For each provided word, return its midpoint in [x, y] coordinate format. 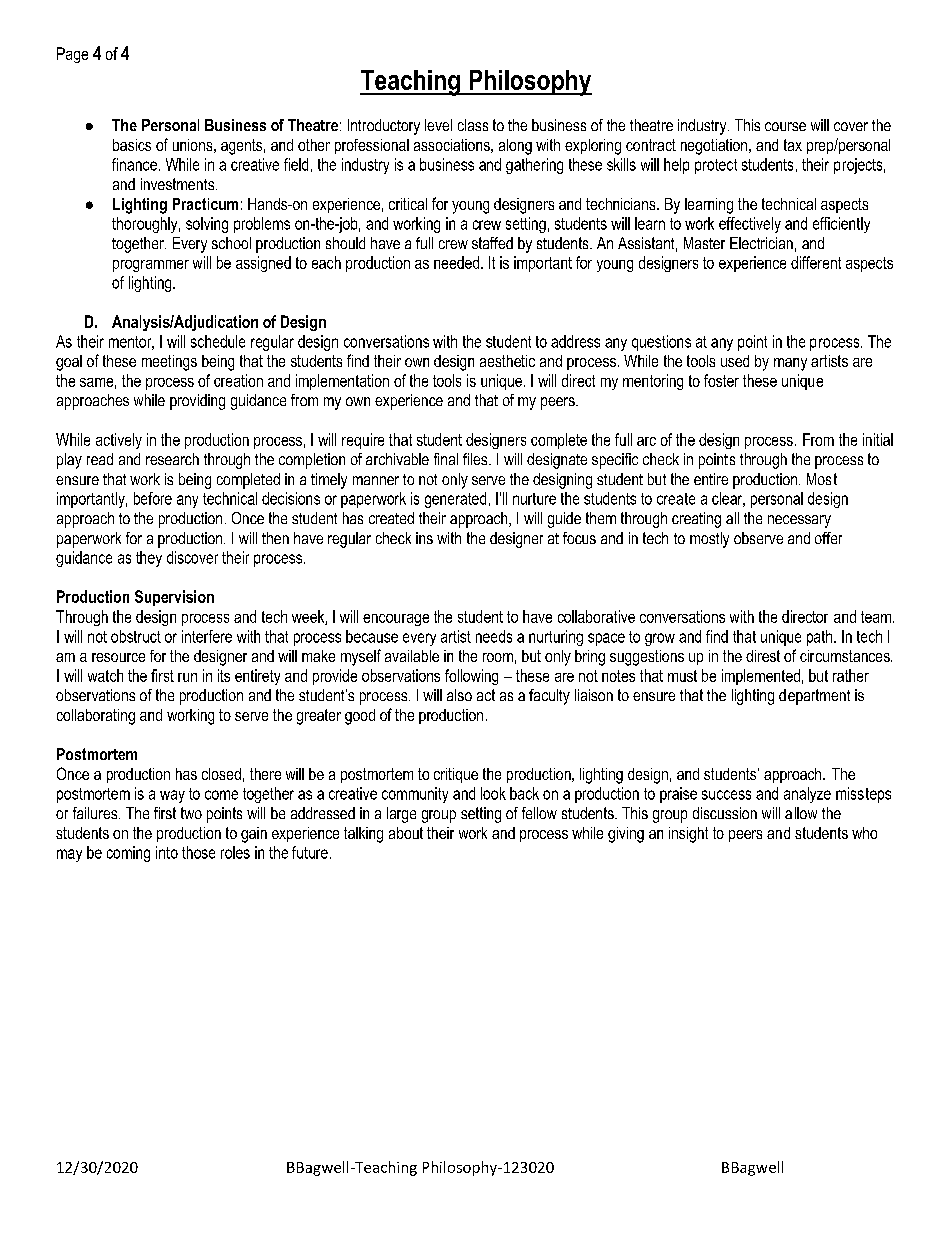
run [187, 677]
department [814, 697]
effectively [750, 225]
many [790, 364]
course [785, 126]
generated [455, 500]
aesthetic [507, 361]
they [149, 559]
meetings [169, 363]
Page [72, 55]
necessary [799, 521]
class [473, 125]
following [471, 677]
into [167, 852]
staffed [492, 243]
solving [207, 225]
